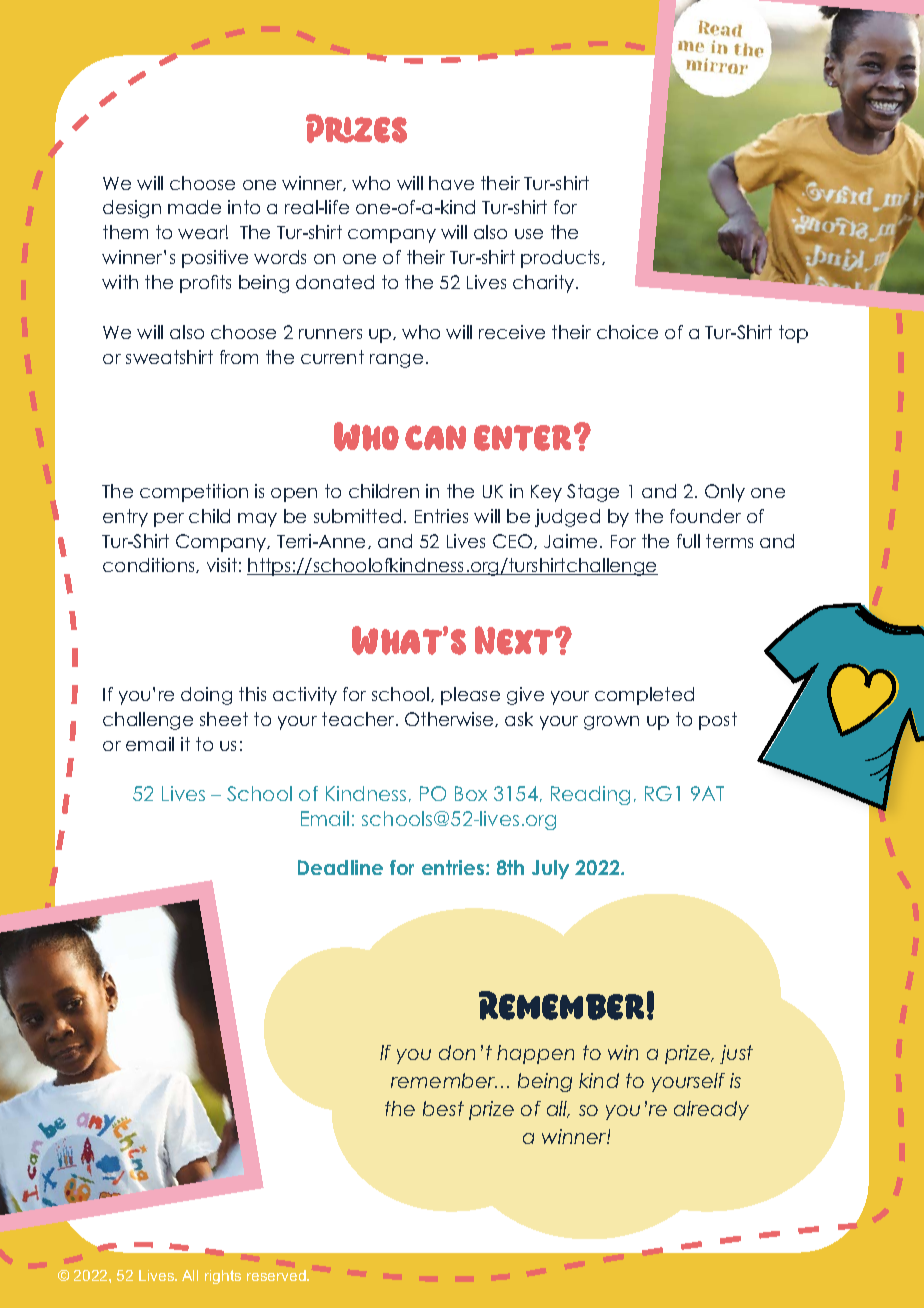 This document has width=924, height=1308. I want to click on products, so click(562, 259).
